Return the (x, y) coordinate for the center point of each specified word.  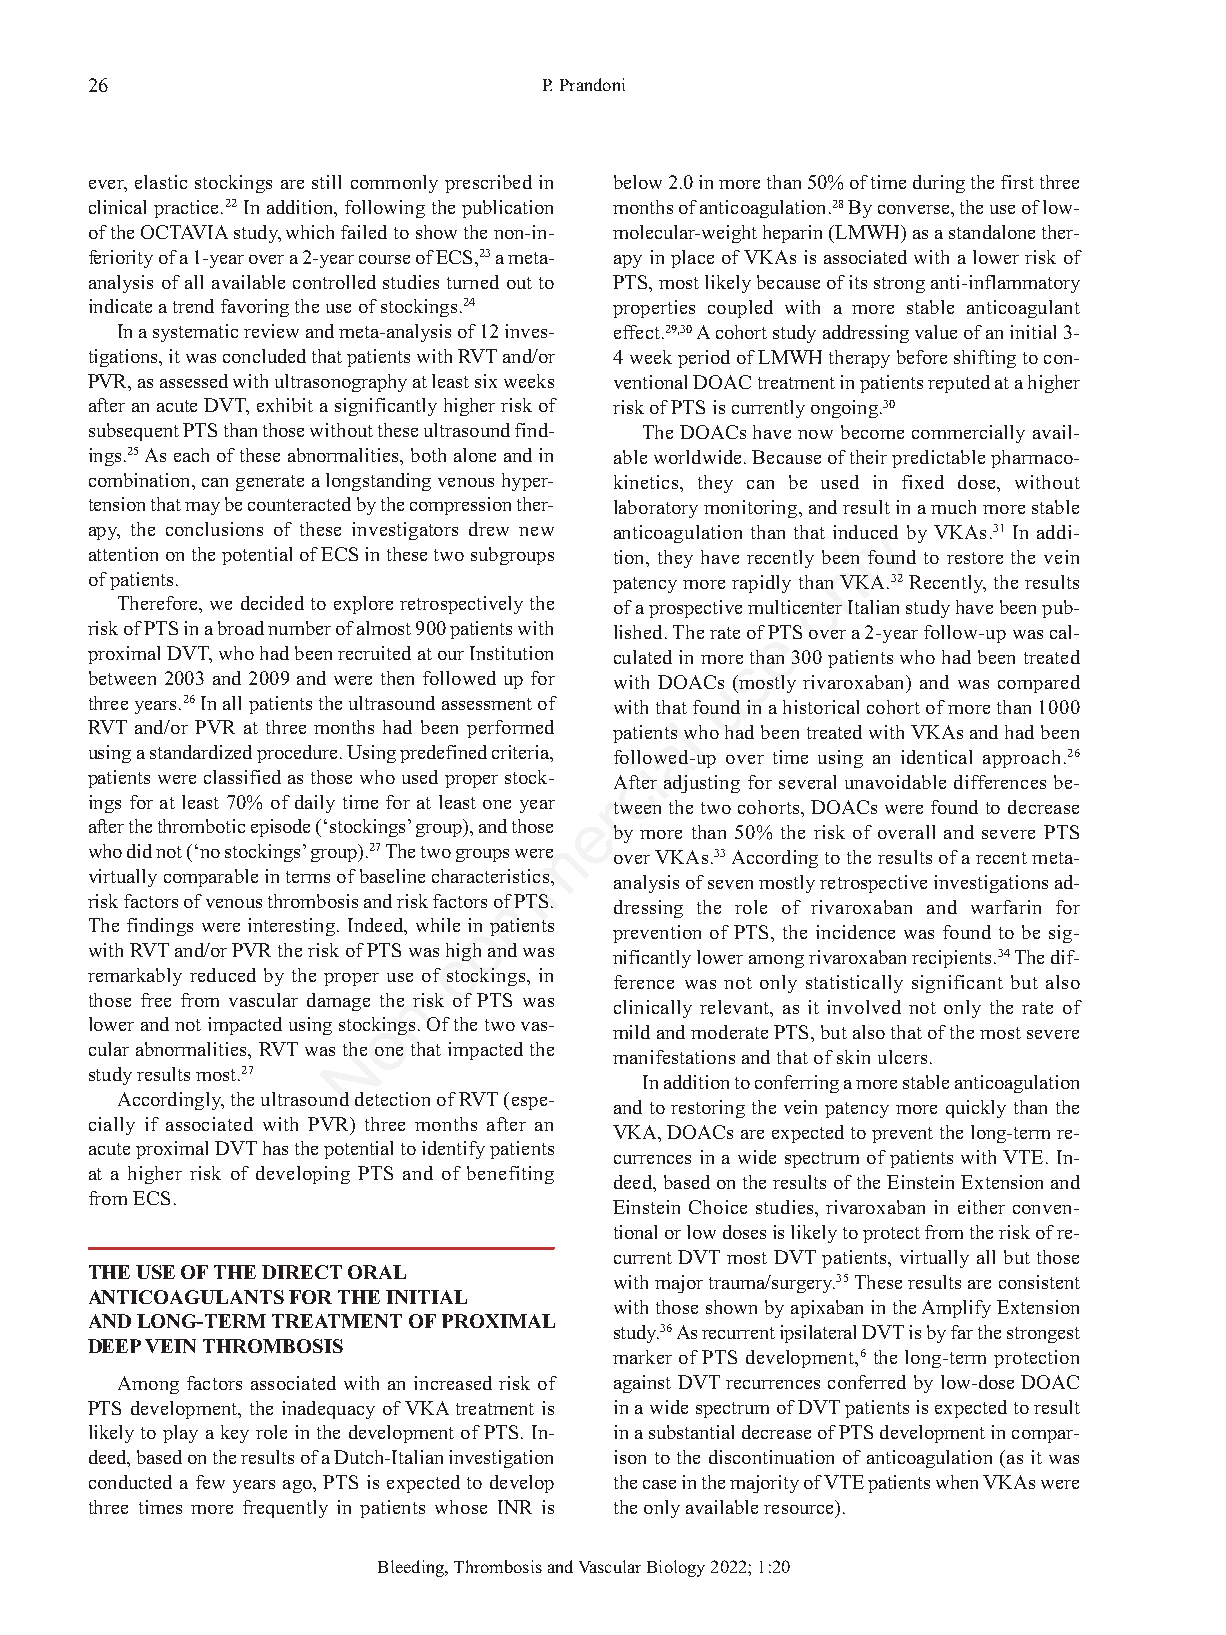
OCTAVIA (184, 232)
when (957, 1482)
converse (915, 209)
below (638, 182)
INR (515, 1507)
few (210, 1482)
